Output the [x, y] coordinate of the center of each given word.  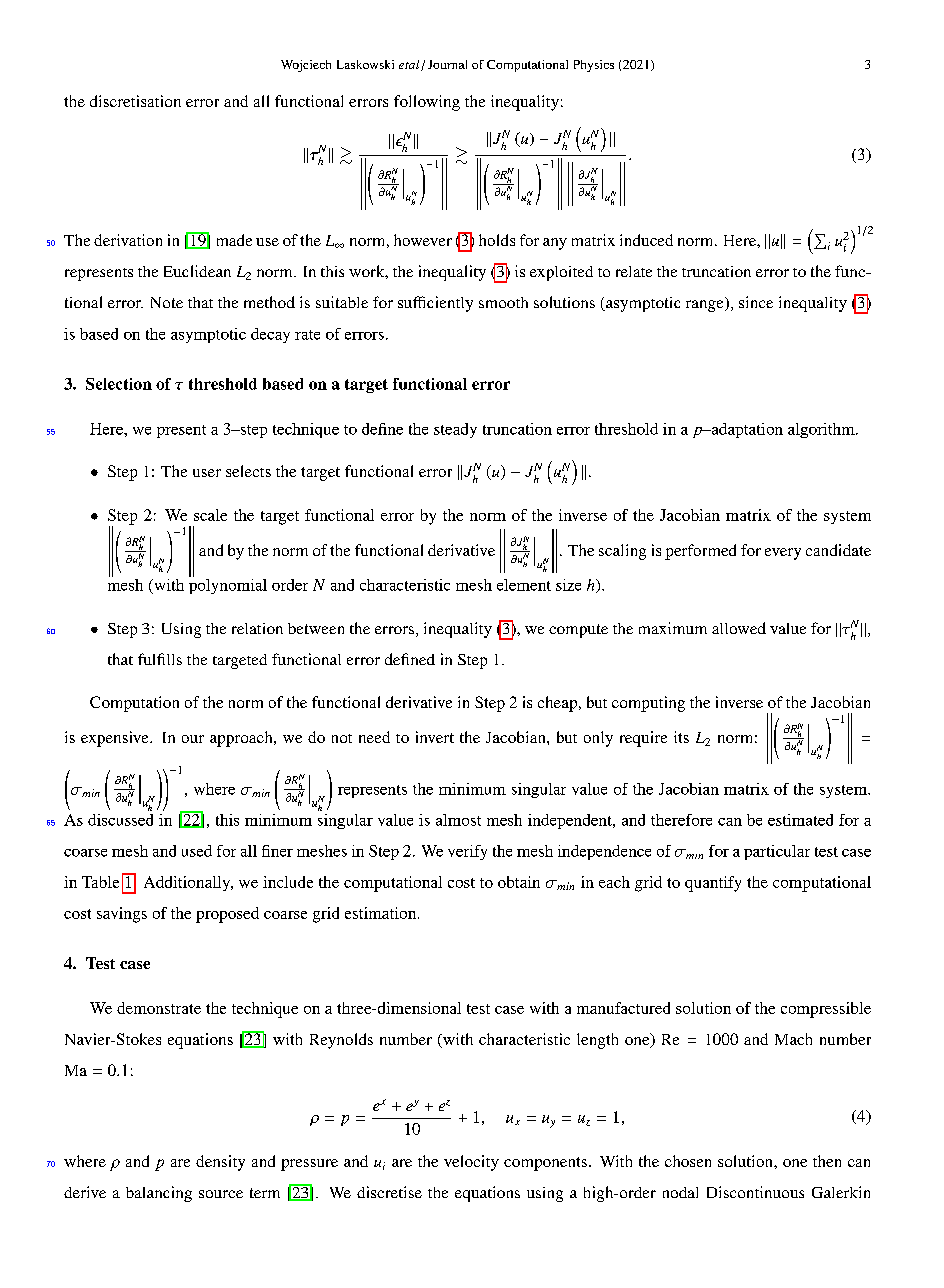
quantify [713, 884]
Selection [119, 384]
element [524, 585]
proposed [227, 915]
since [756, 302]
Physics [594, 66]
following [427, 103]
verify [467, 852]
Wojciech [306, 66]
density [220, 1163]
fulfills [160, 659]
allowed [739, 628]
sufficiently [435, 304]
